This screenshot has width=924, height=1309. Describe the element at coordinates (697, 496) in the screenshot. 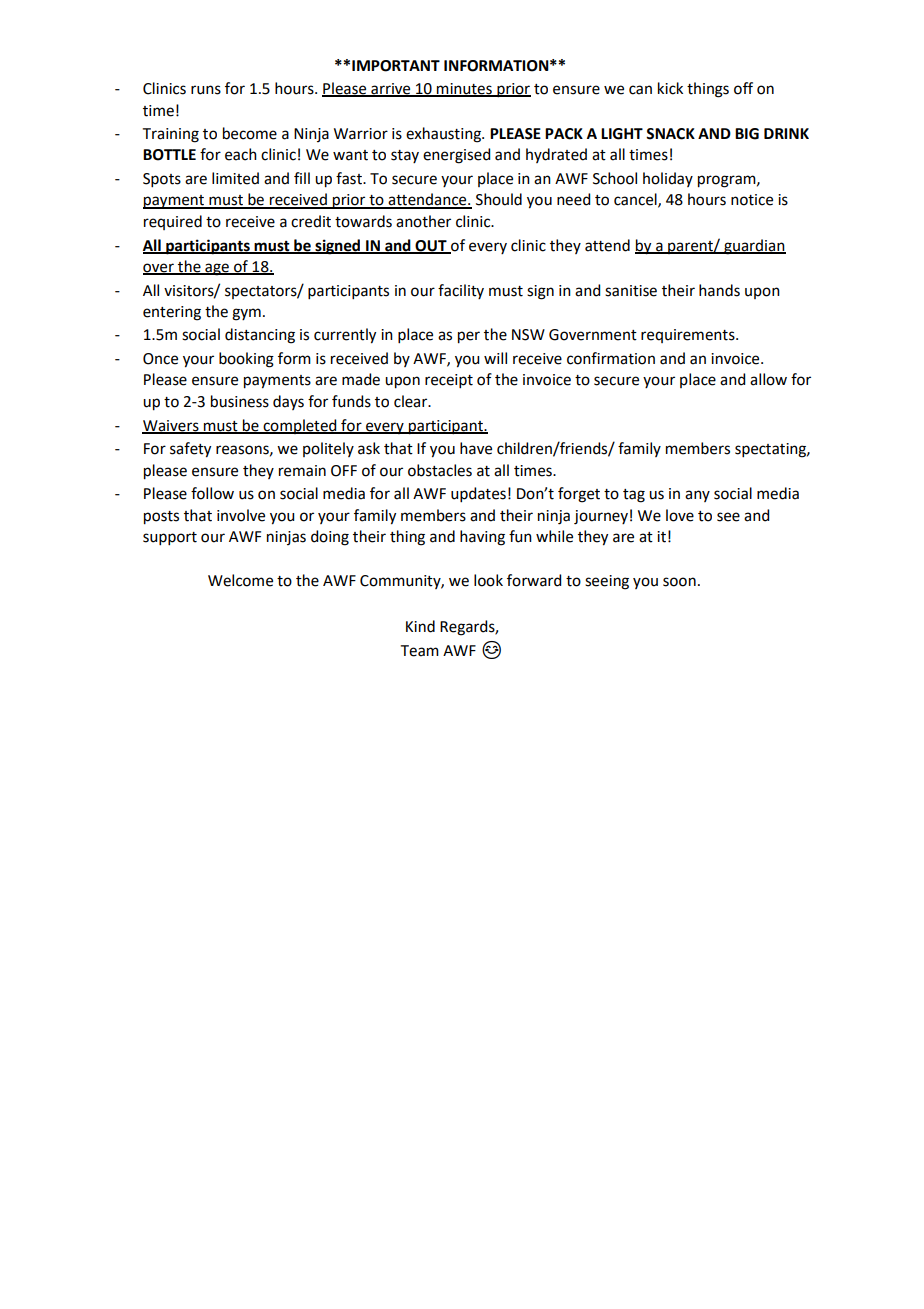

I see `any` at that location.
